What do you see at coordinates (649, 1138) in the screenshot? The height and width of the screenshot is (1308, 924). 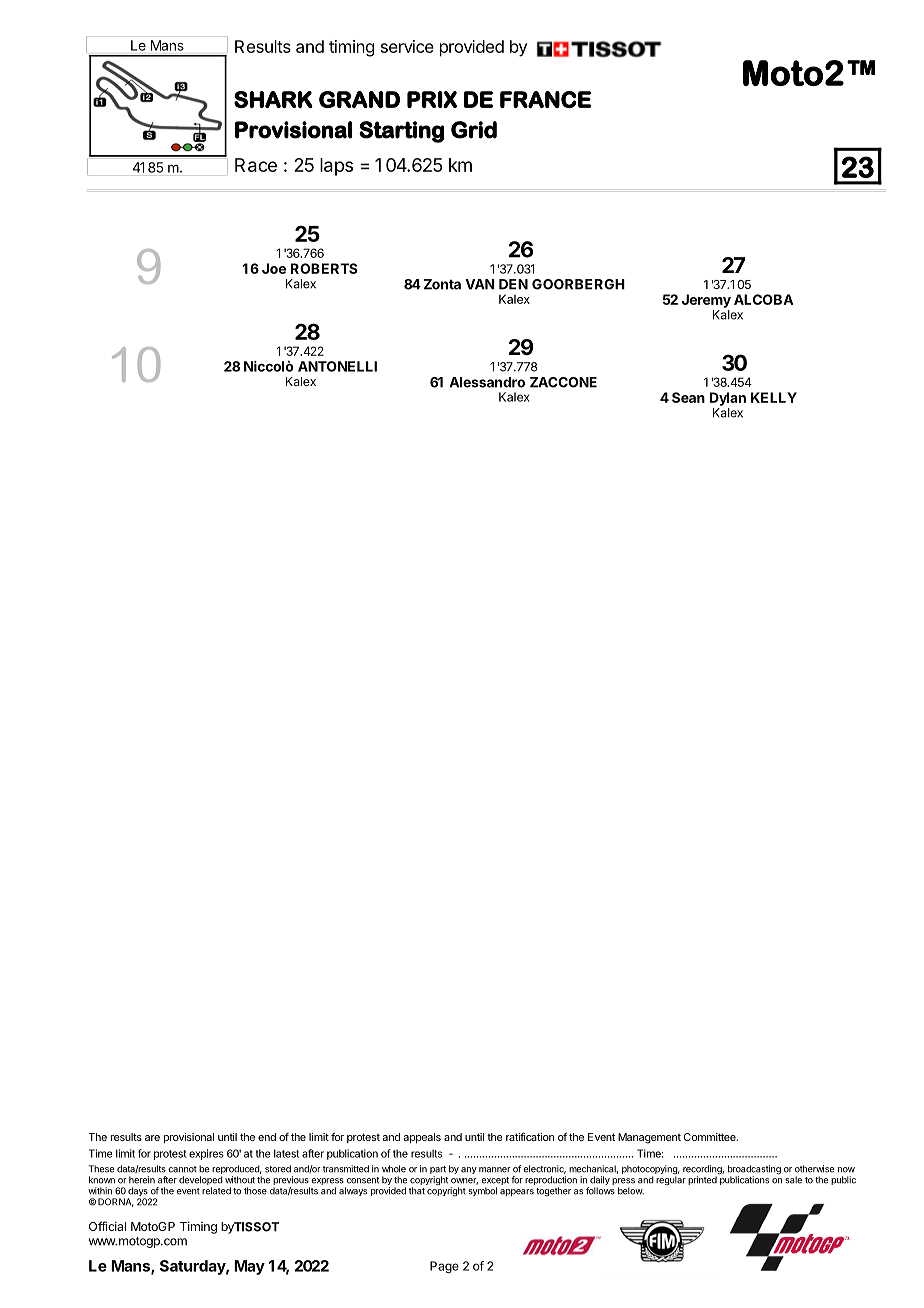 I see `Management` at bounding box center [649, 1138].
